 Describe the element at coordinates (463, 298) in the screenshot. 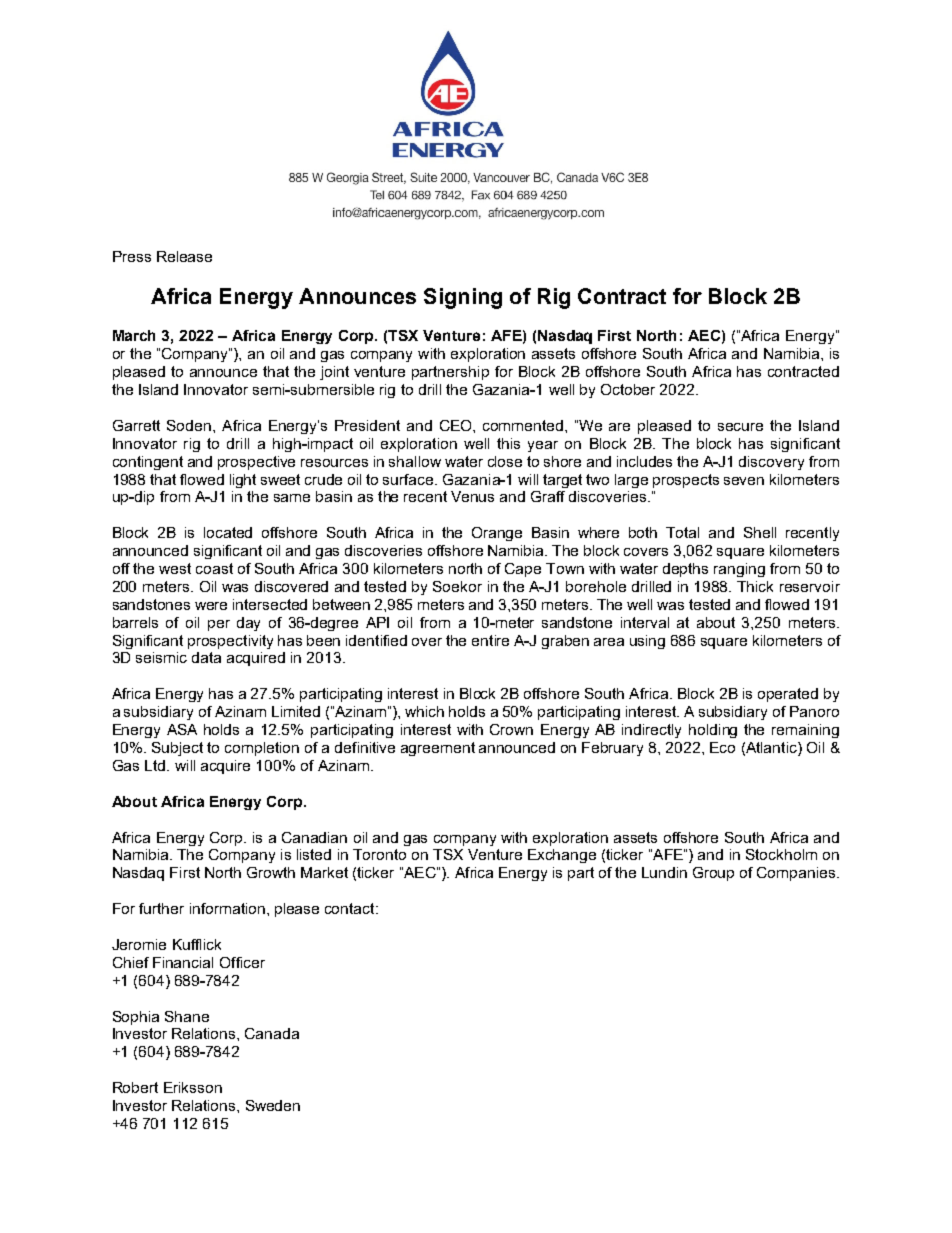

I see `Signing` at that location.
